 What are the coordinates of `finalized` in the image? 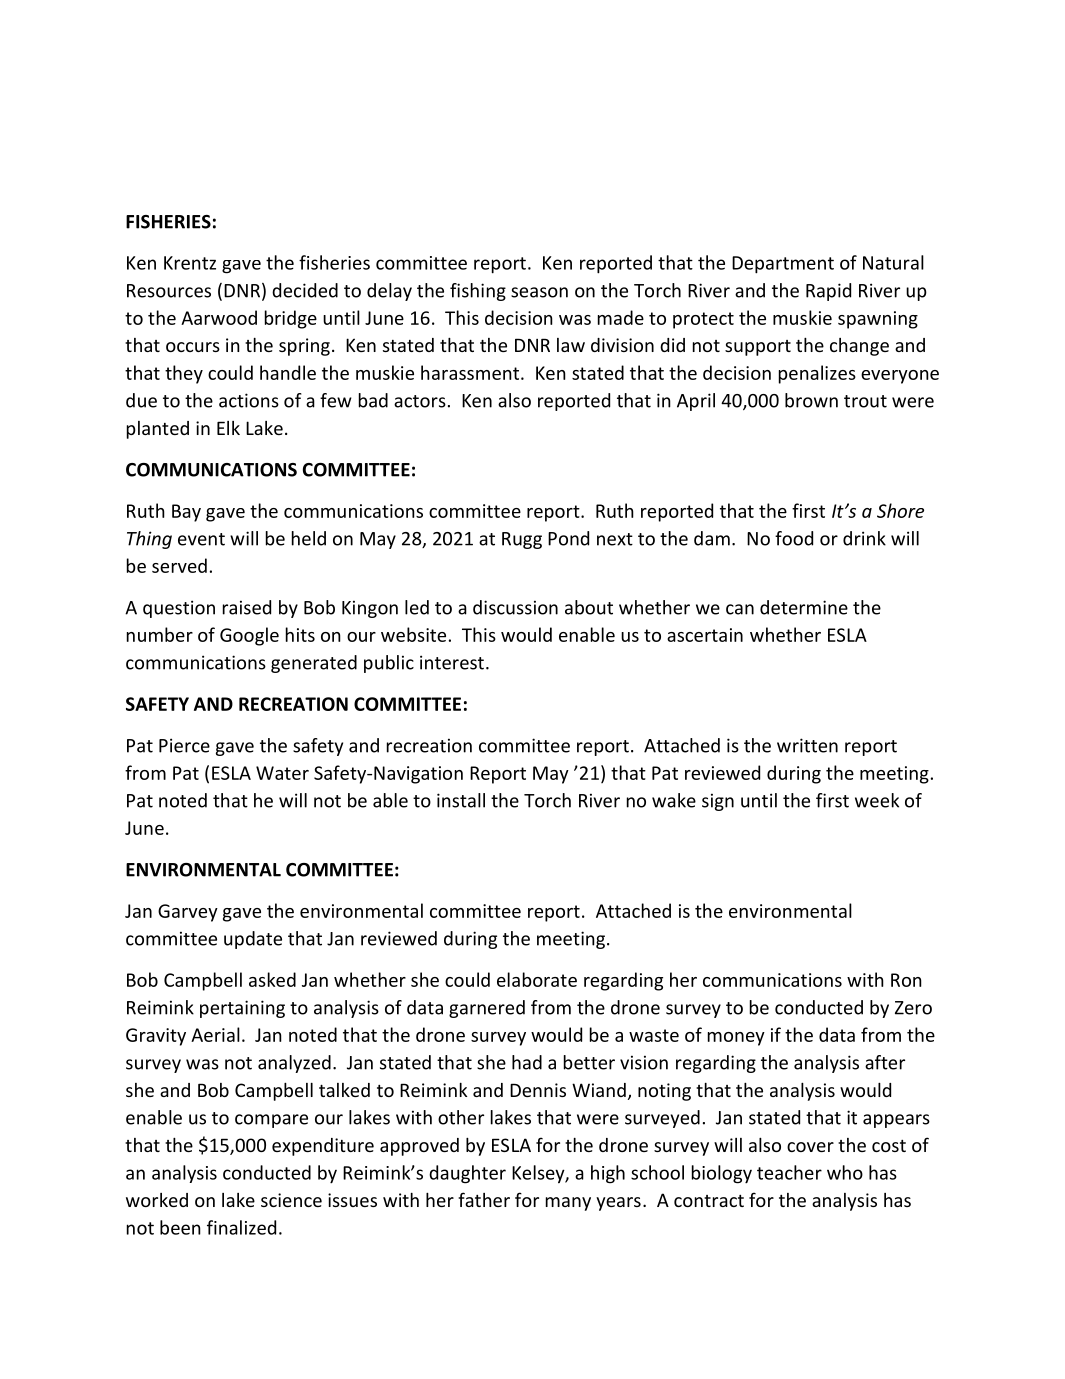 It's located at (241, 1227).
